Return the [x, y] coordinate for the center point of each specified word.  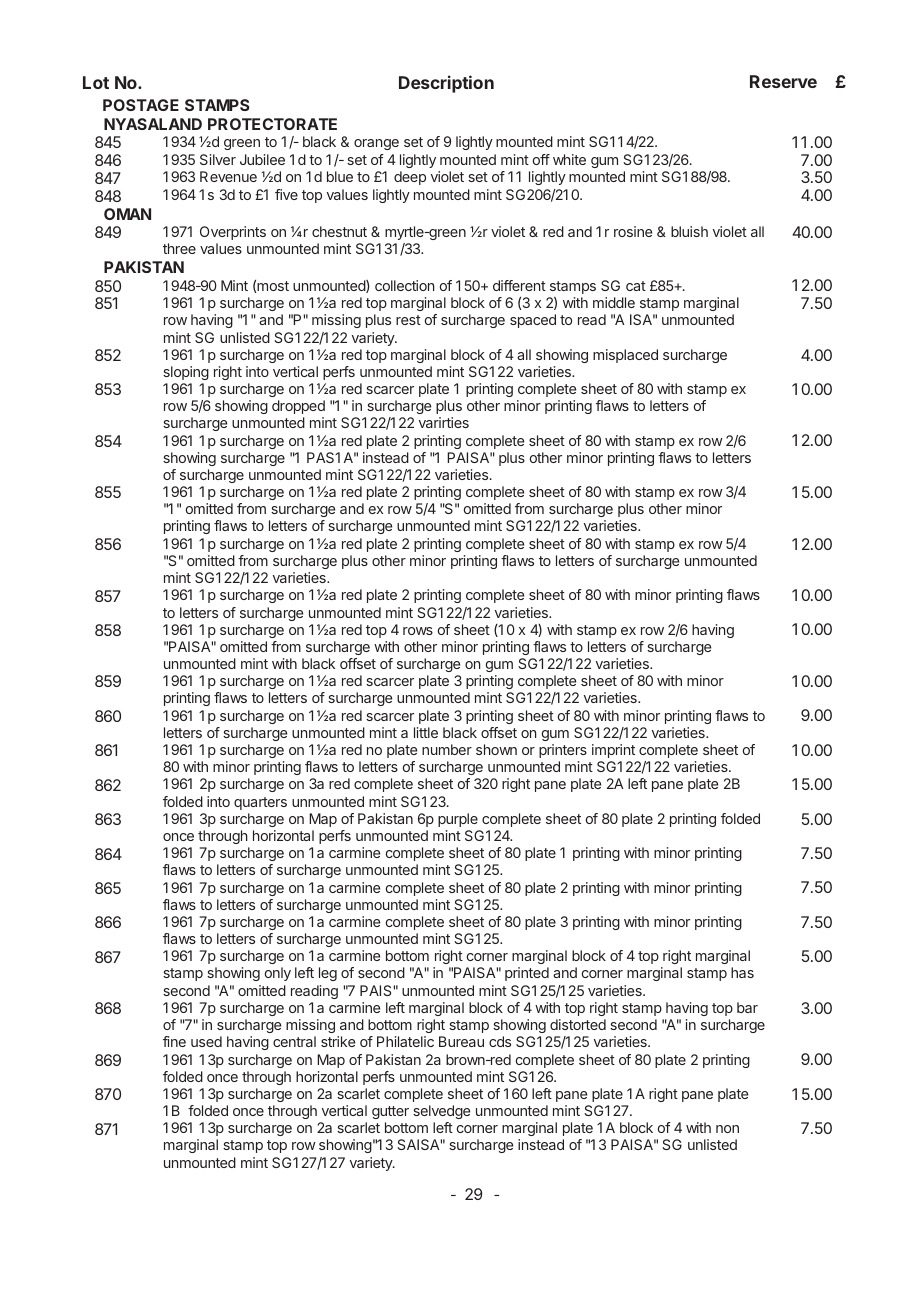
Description [446, 84]
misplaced [625, 356]
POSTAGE [141, 105]
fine [174, 1041]
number [447, 749]
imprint [613, 751]
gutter [390, 1112]
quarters [260, 803]
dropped [298, 407]
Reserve [783, 81]
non [727, 1129]
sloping [186, 373]
